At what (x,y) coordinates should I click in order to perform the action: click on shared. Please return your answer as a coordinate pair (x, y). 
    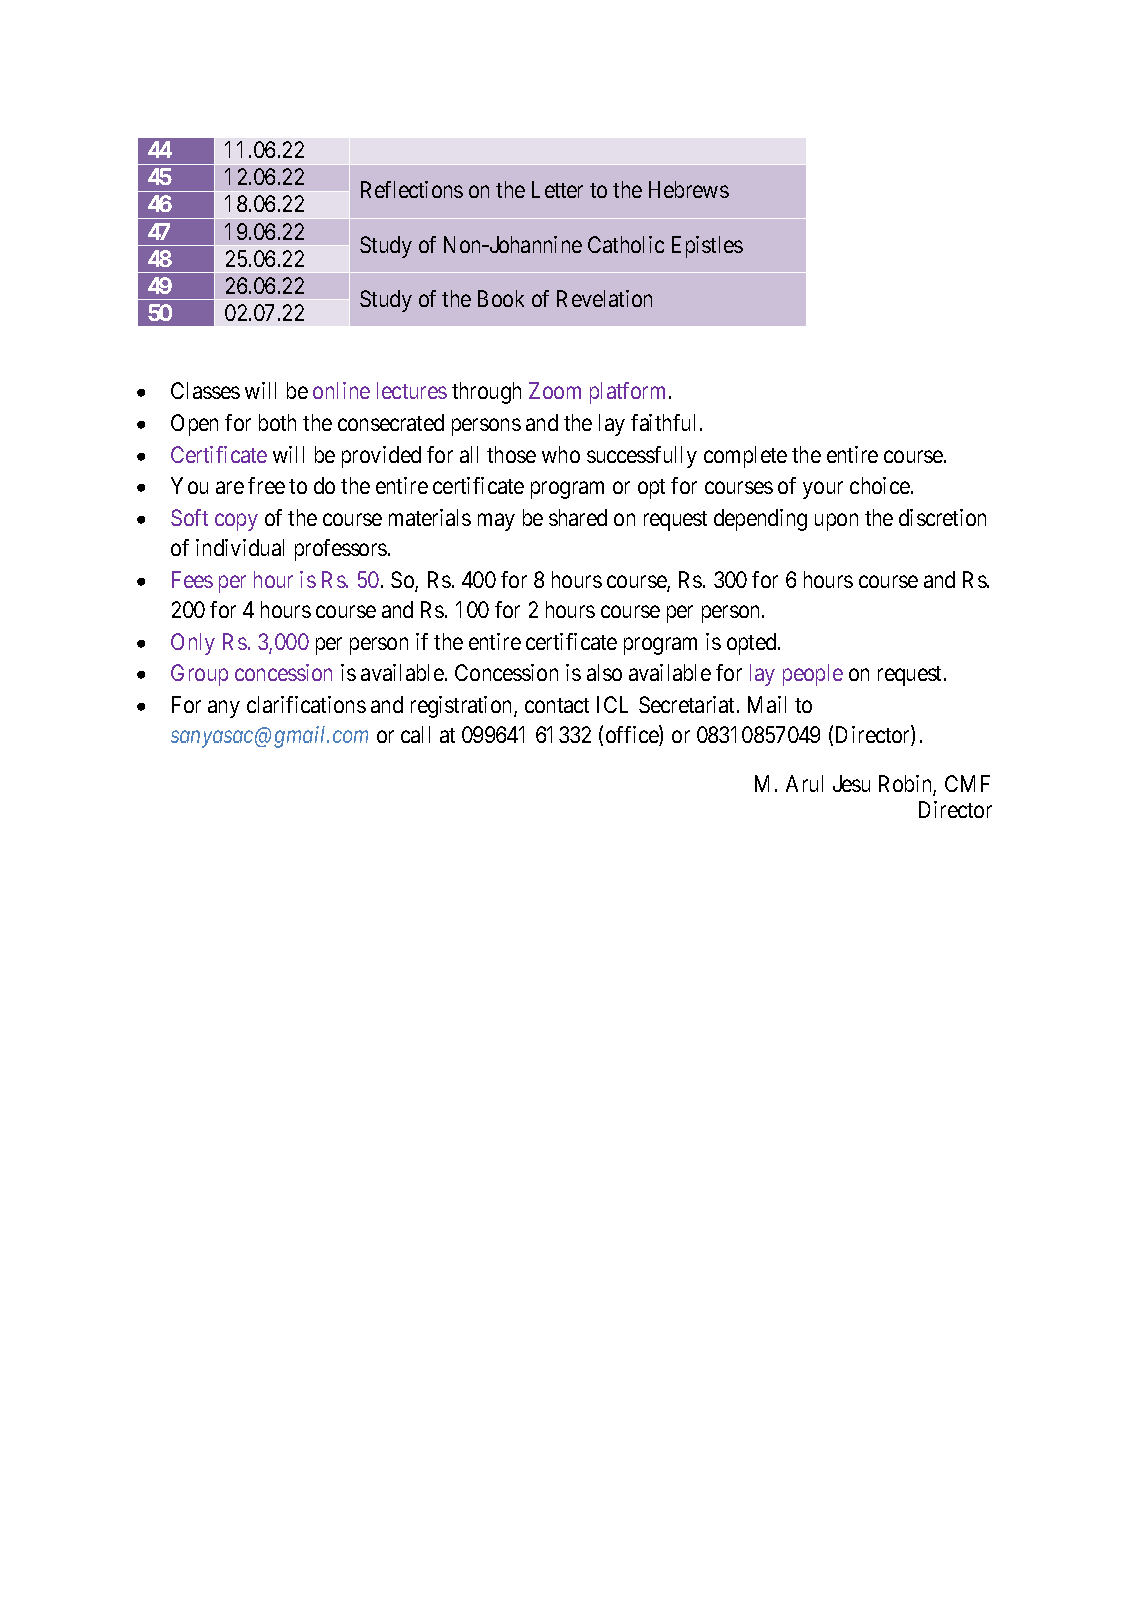
    Looking at the image, I should click on (578, 517).
